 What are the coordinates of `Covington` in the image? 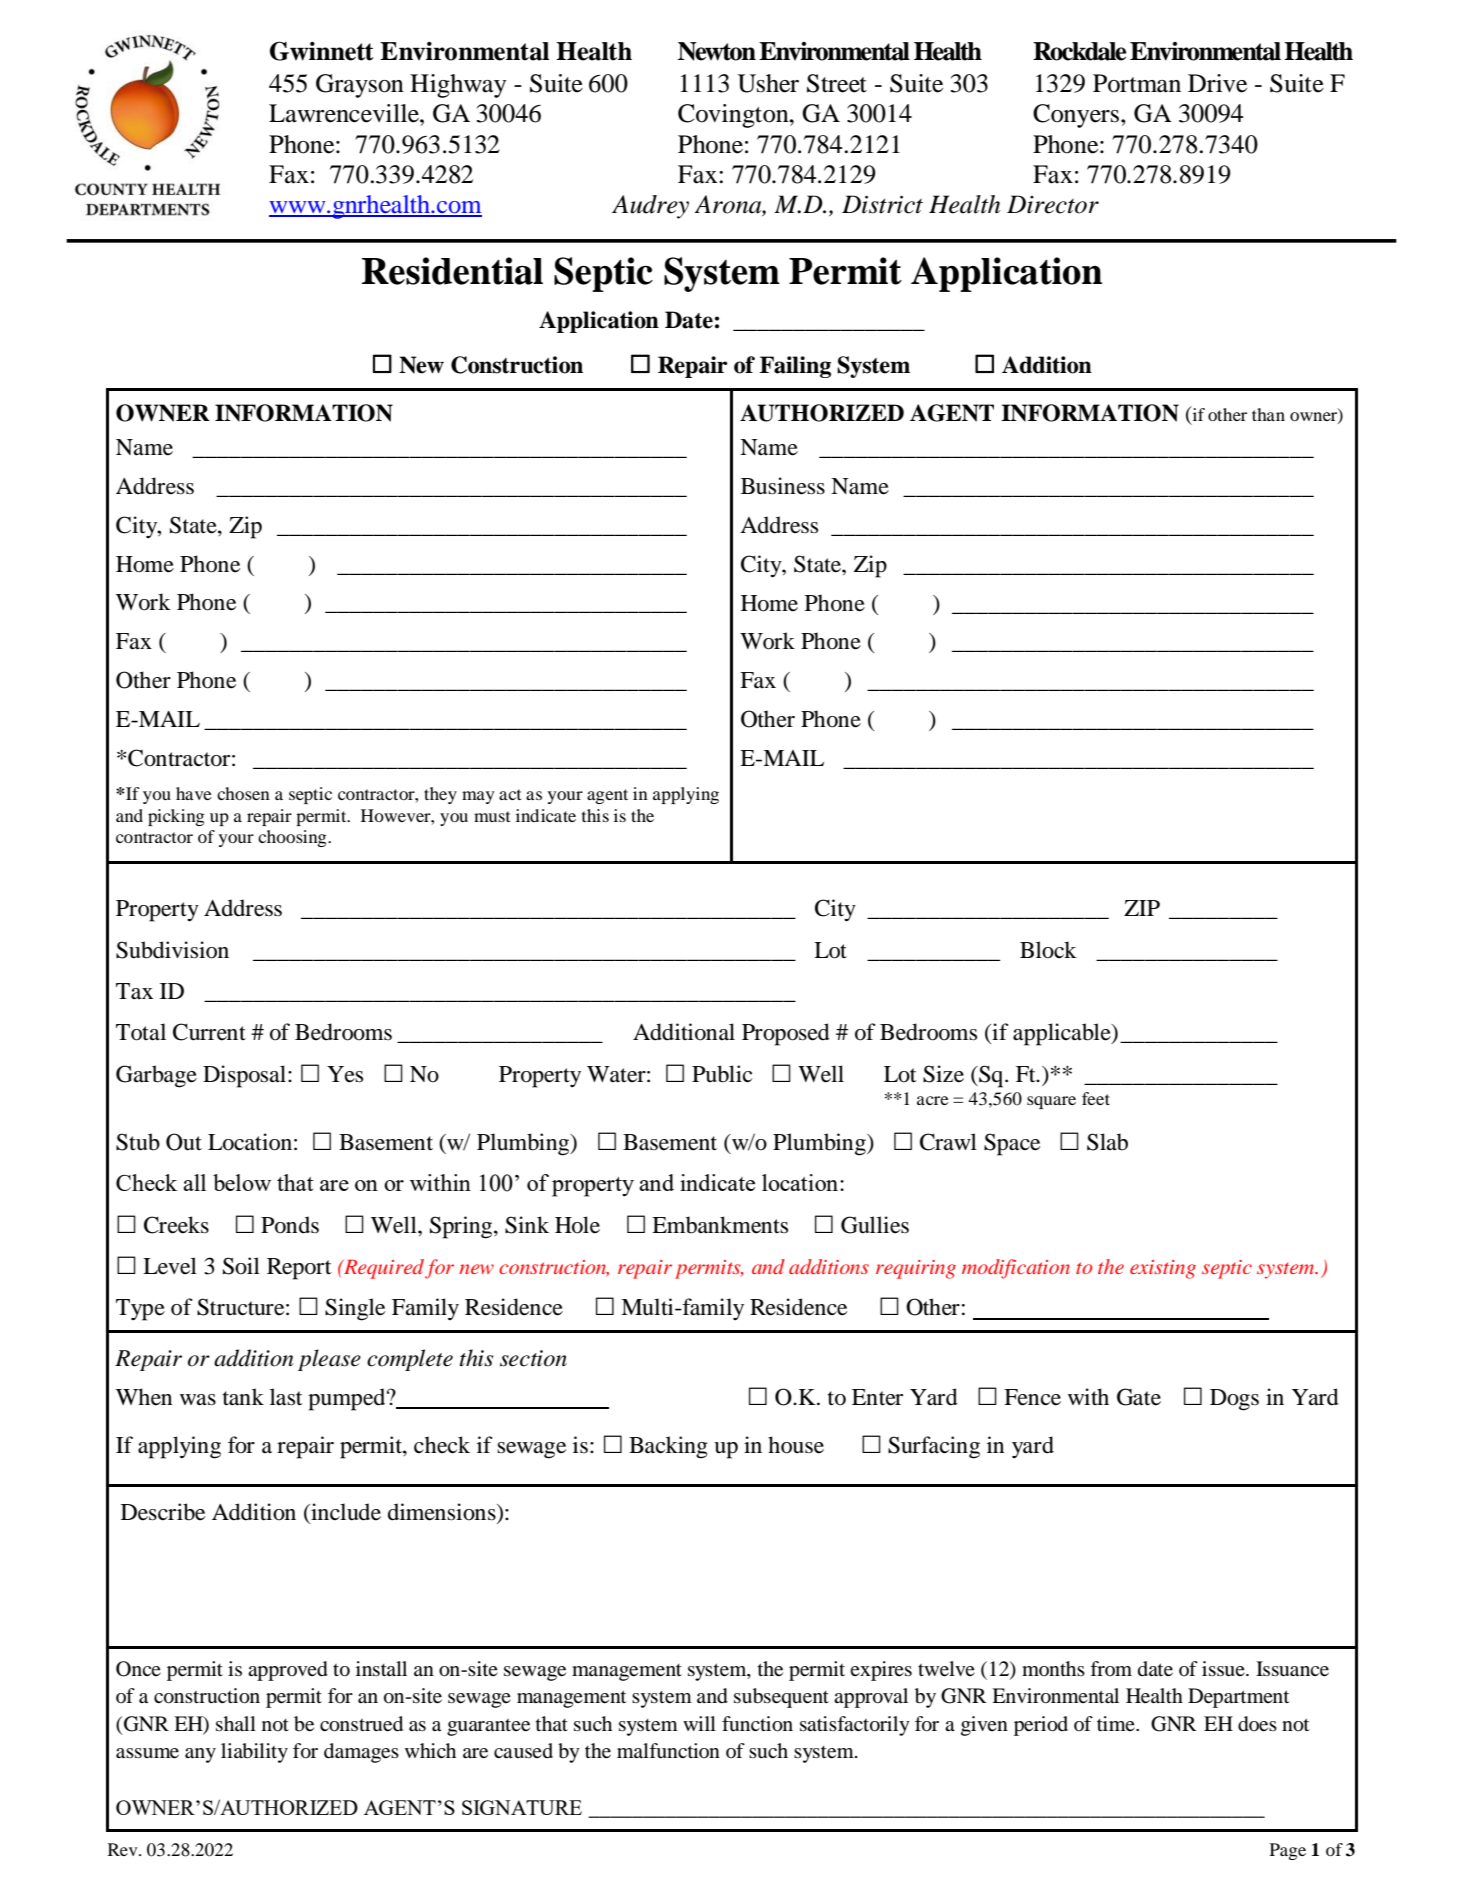 It's located at (734, 116).
